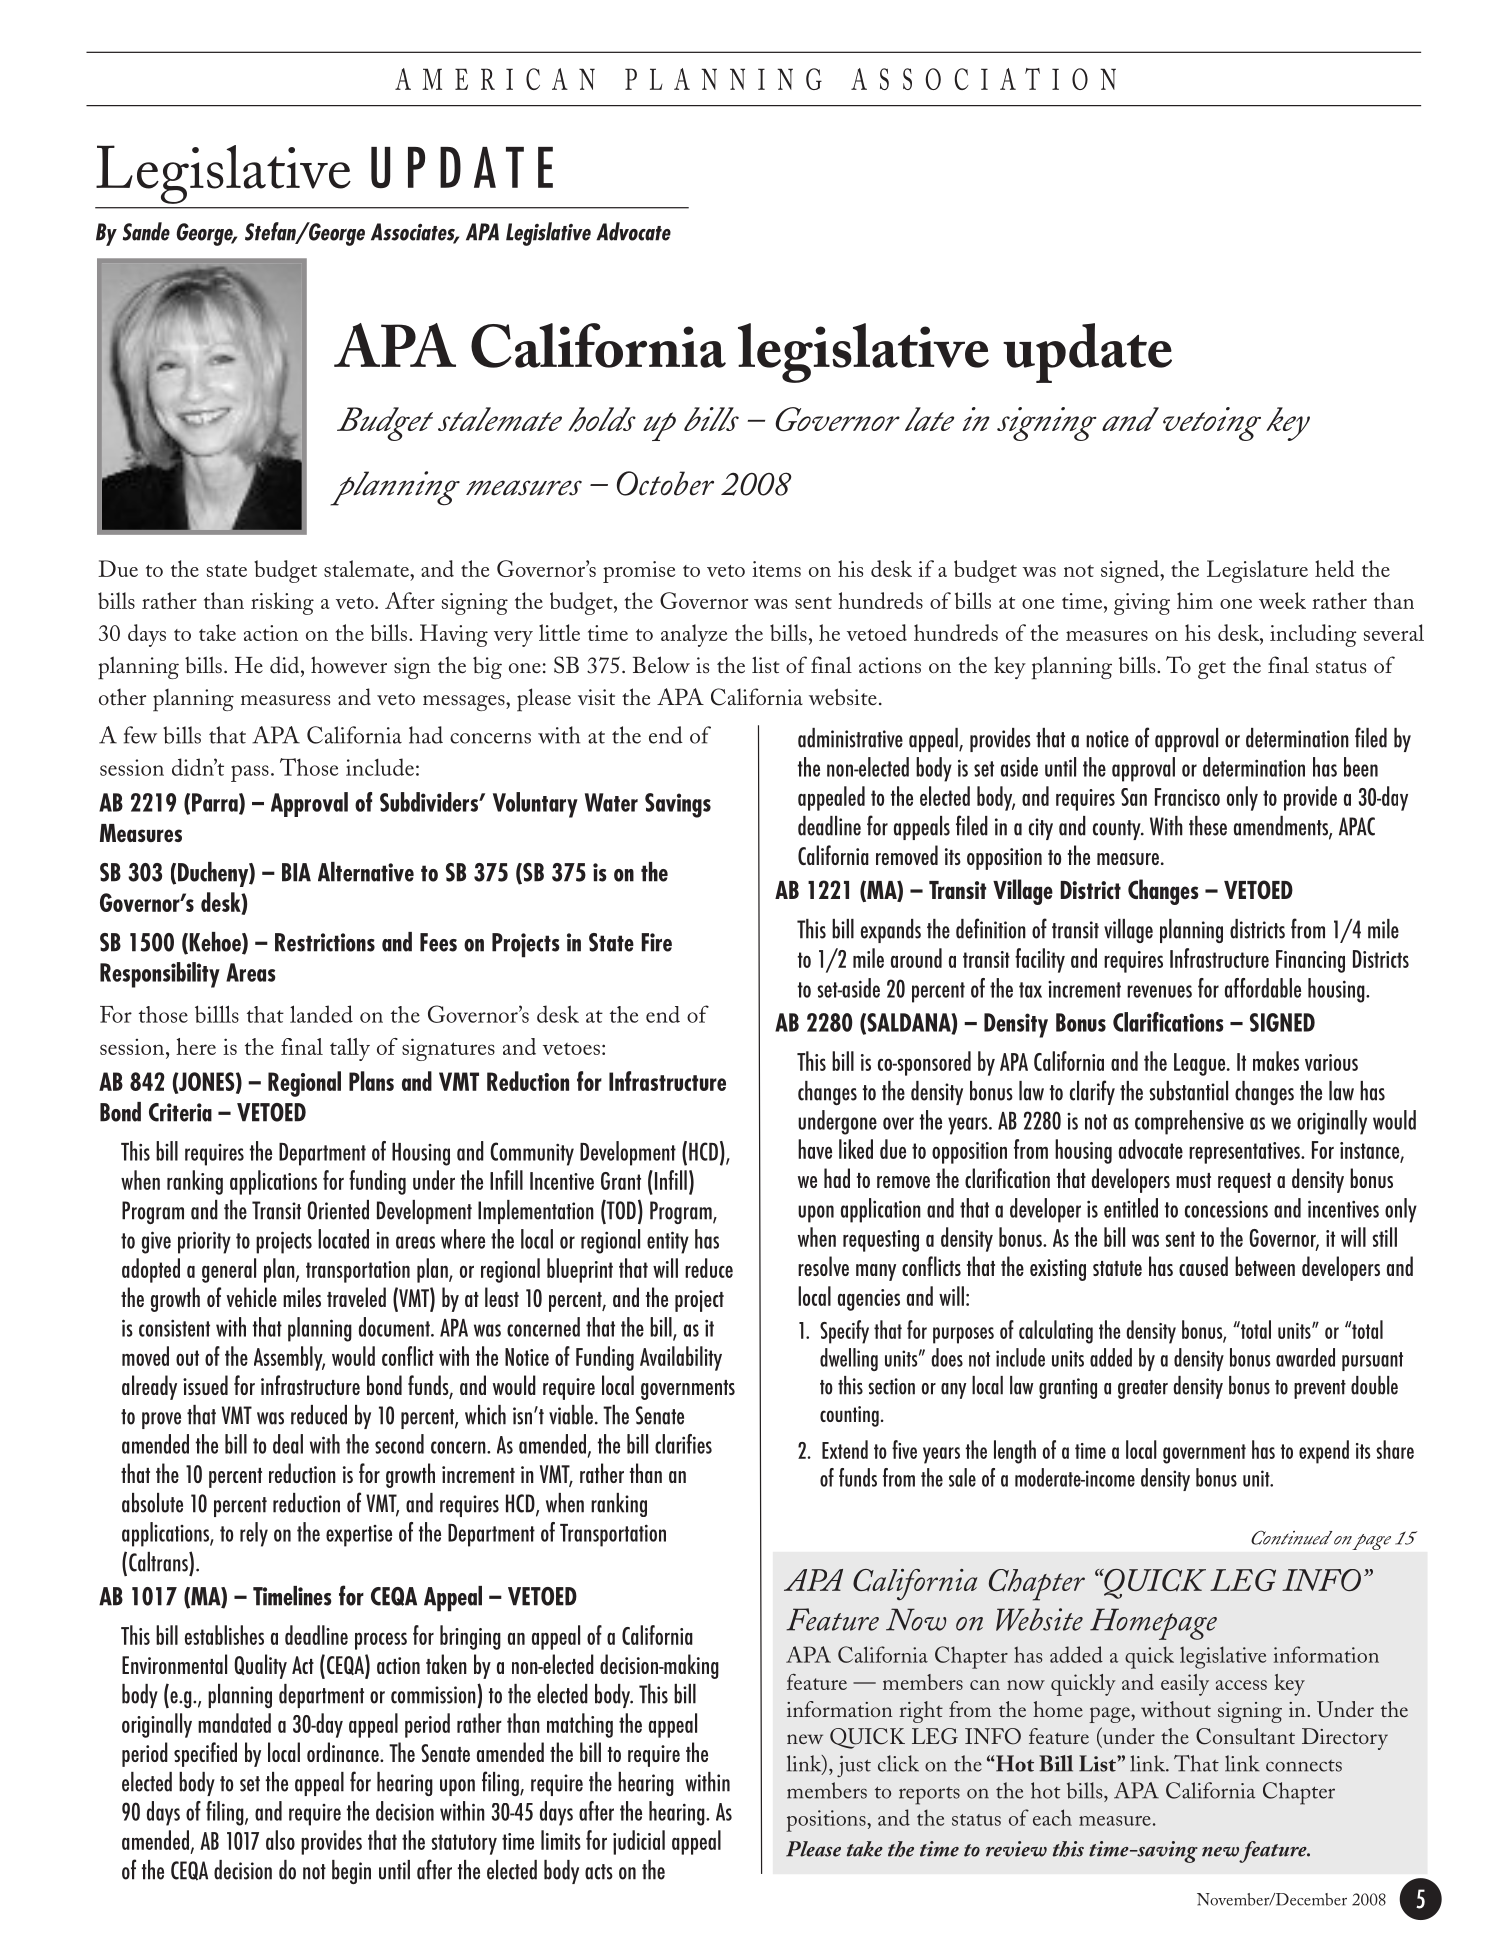 The image size is (1510, 1954). Describe the element at coordinates (665, 483) in the page. I see `October` at that location.
